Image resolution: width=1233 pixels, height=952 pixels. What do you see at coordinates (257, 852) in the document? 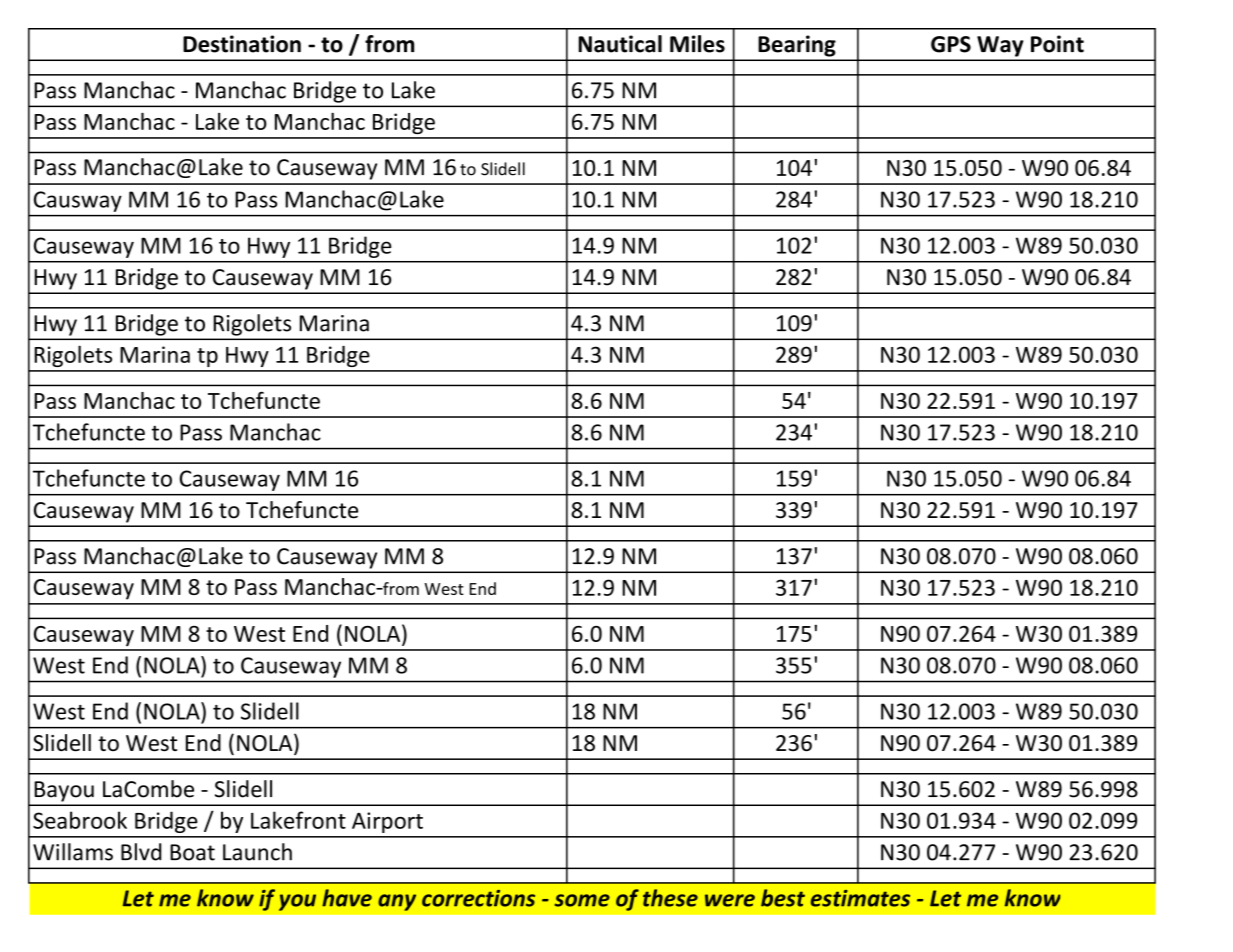
I see `Launch` at bounding box center [257, 852].
